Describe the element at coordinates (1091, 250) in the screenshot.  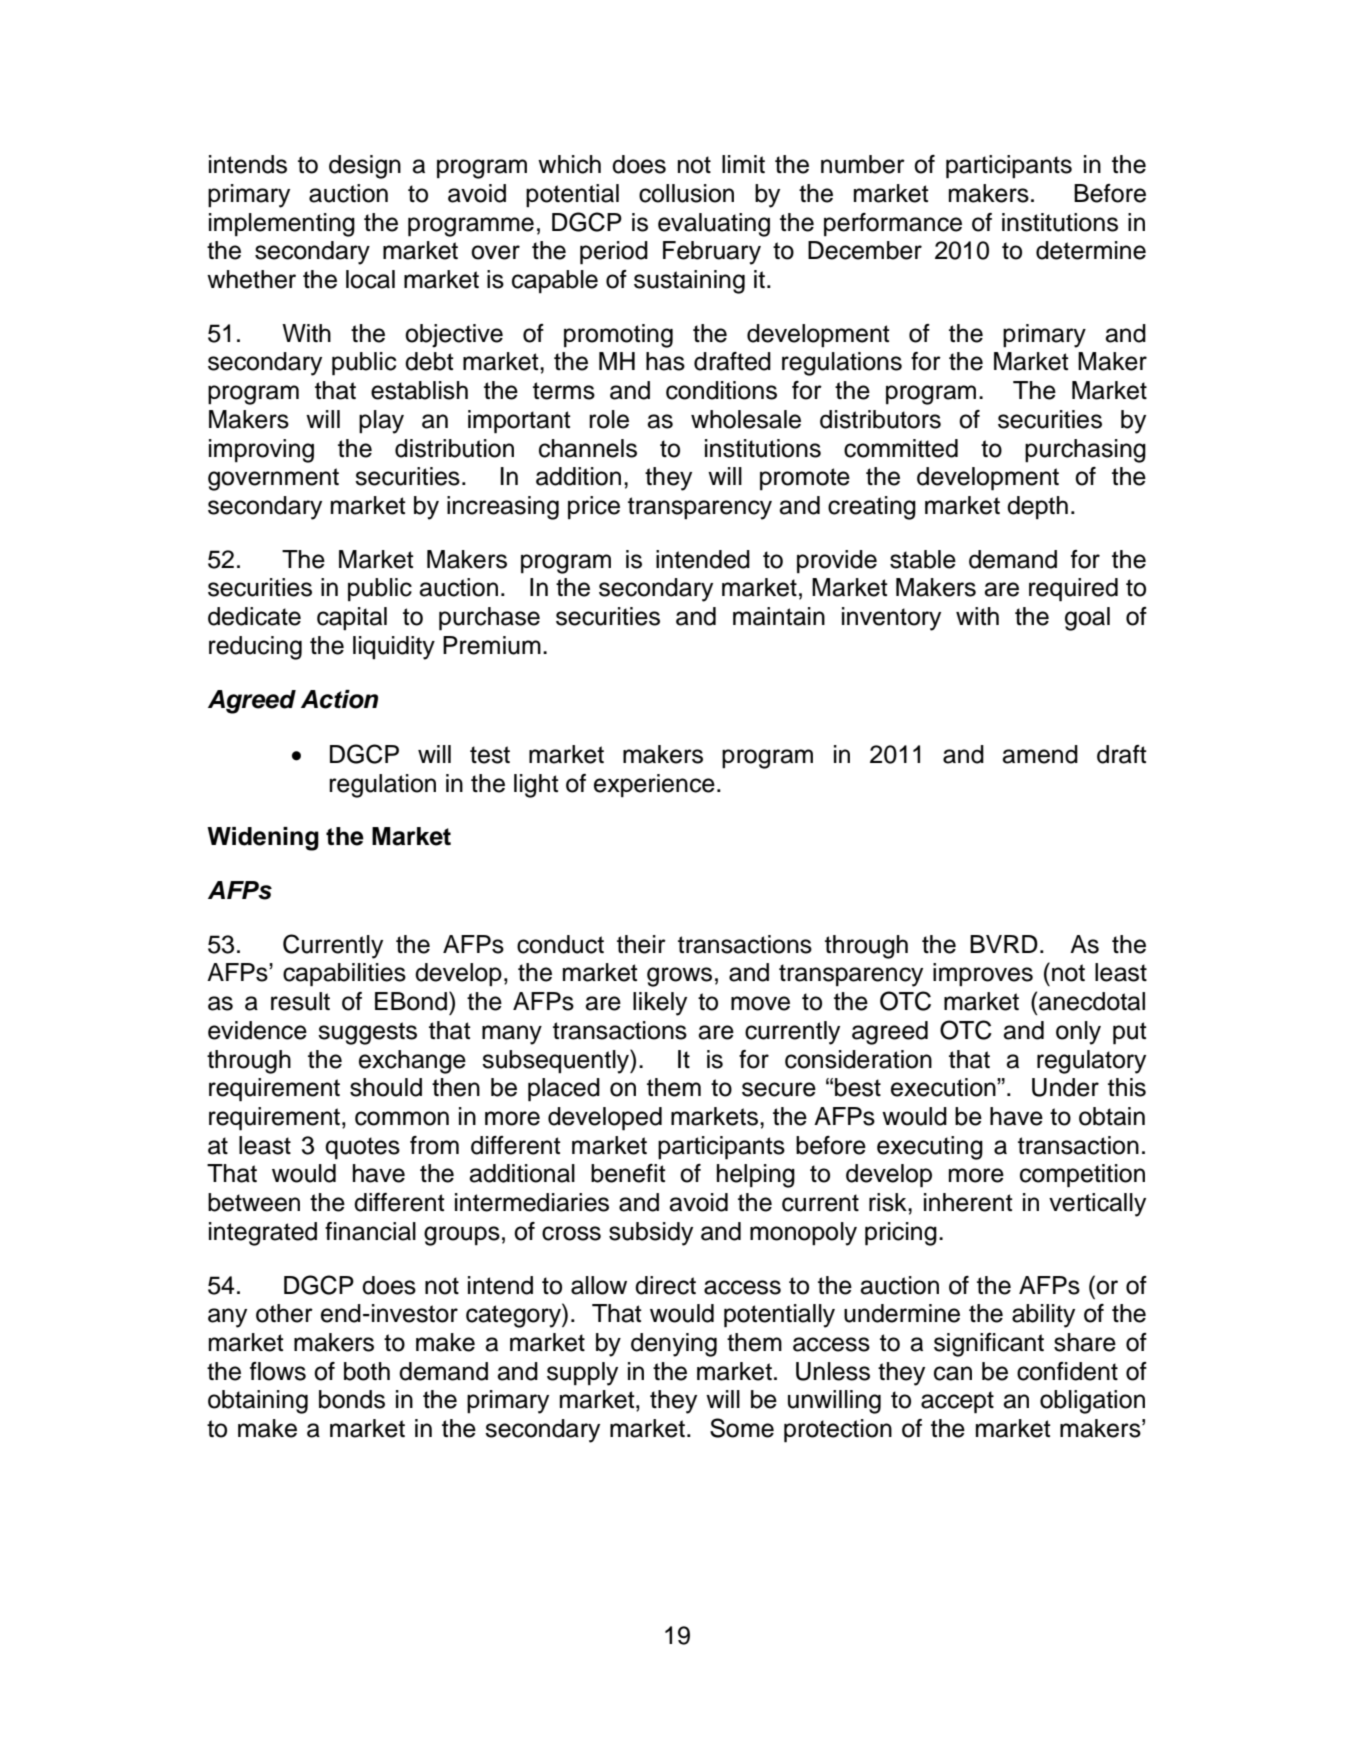
I see `determine` at that location.
